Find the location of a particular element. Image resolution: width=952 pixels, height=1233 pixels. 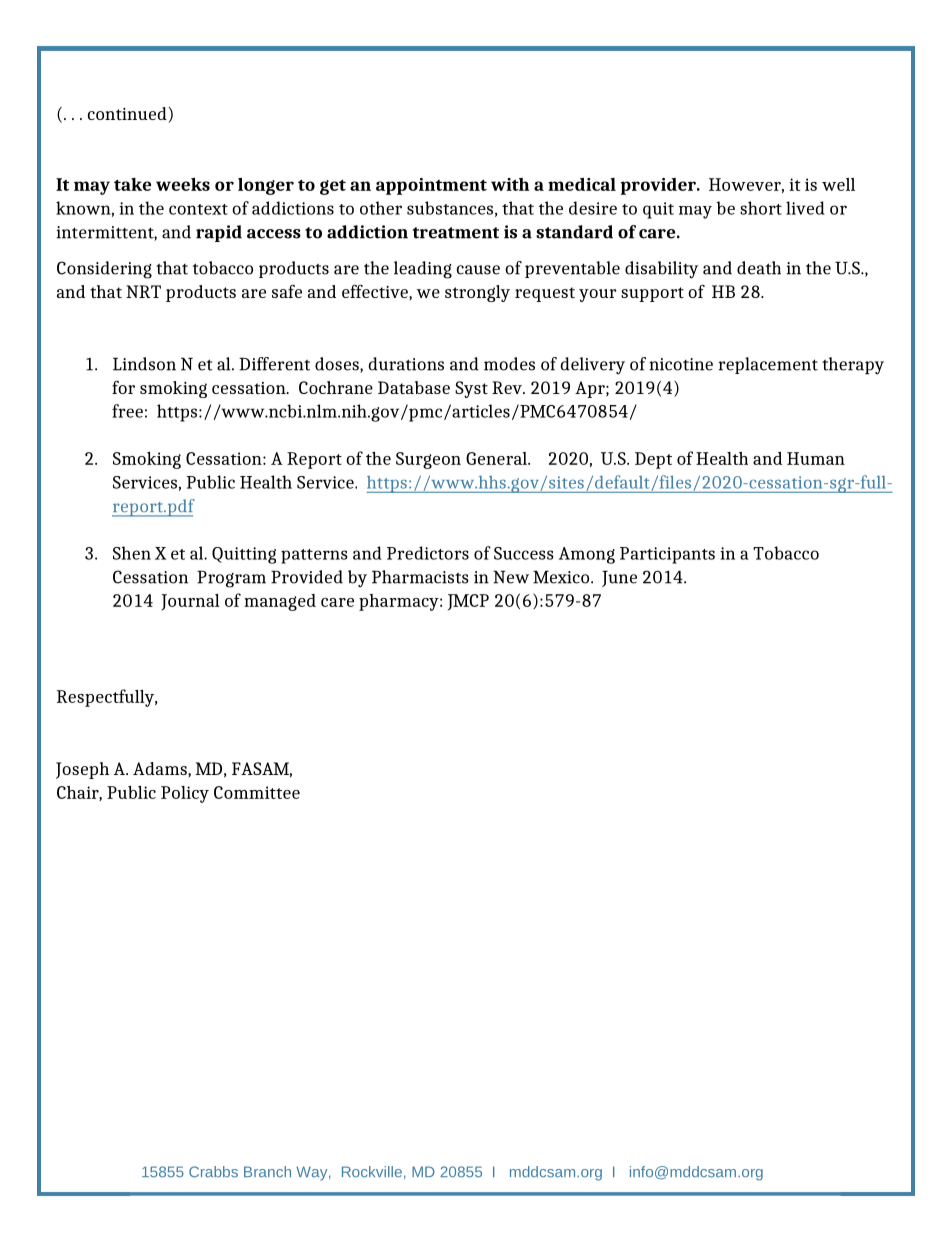

Participants is located at coordinates (667, 555).
